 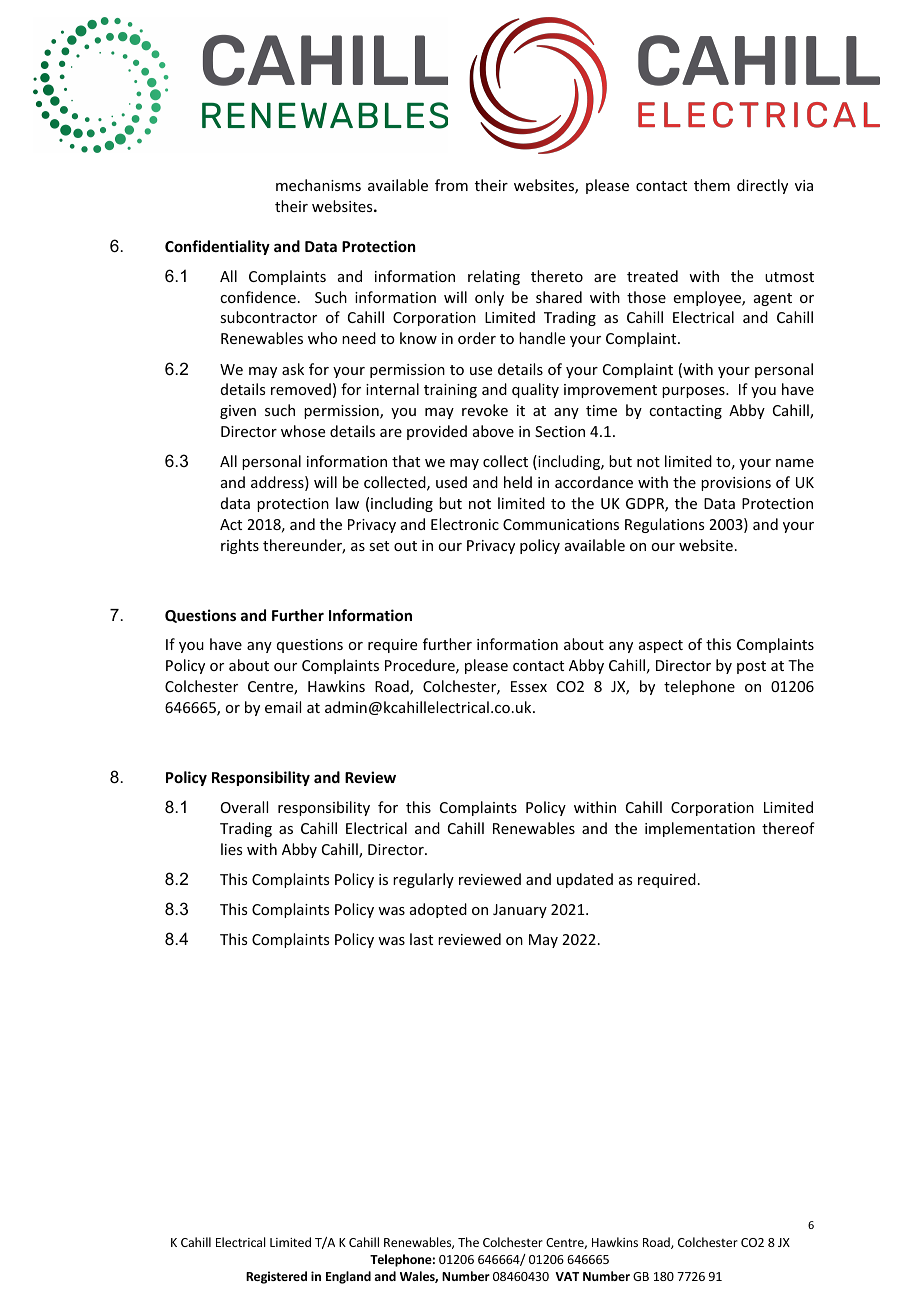 What do you see at coordinates (567, 1276) in the screenshot?
I see `VAT` at bounding box center [567, 1276].
